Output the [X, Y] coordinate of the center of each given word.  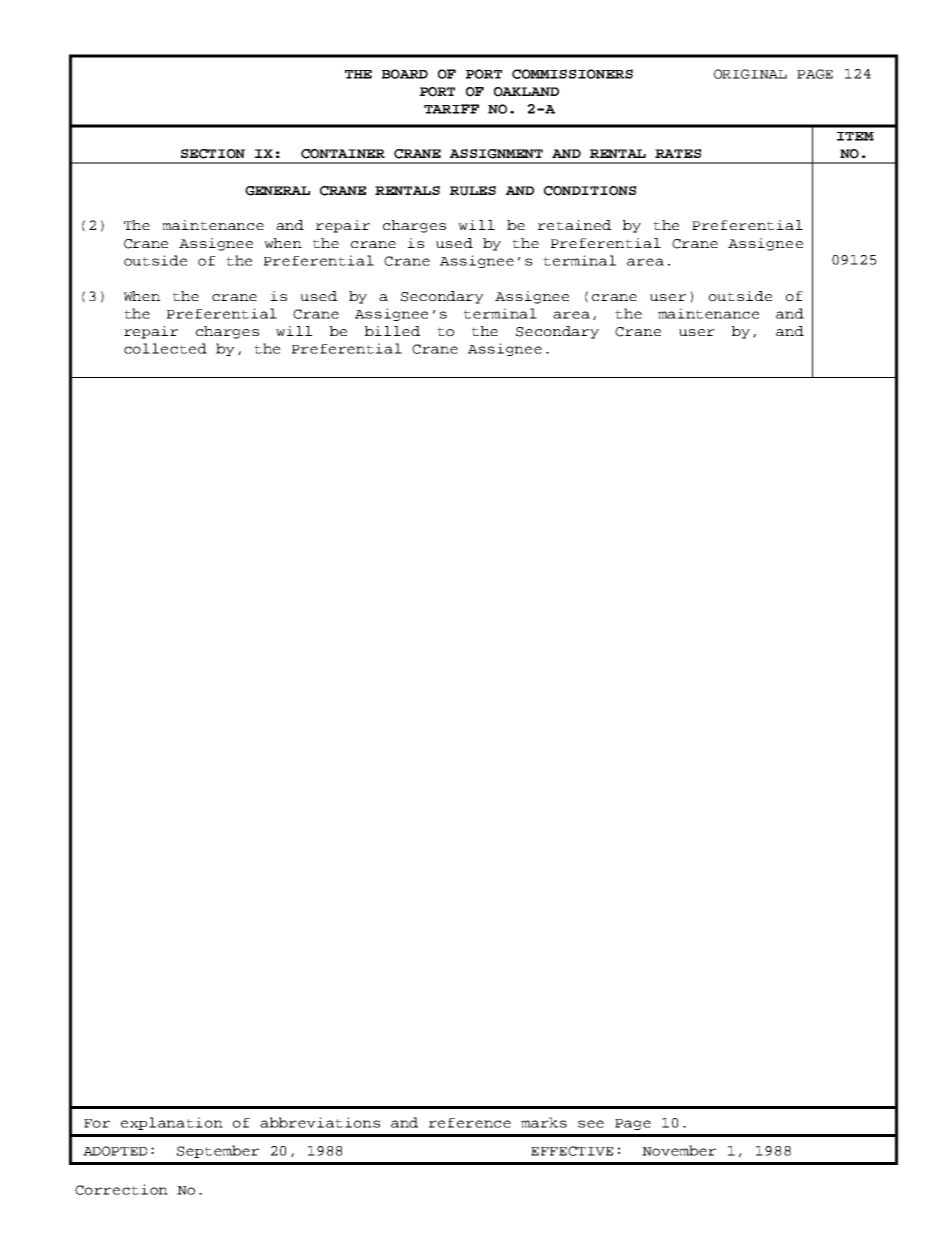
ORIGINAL [750, 74]
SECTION [213, 154]
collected [165, 348]
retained [574, 225]
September [218, 1151]
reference [470, 1123]
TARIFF [451, 109]
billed [392, 331]
